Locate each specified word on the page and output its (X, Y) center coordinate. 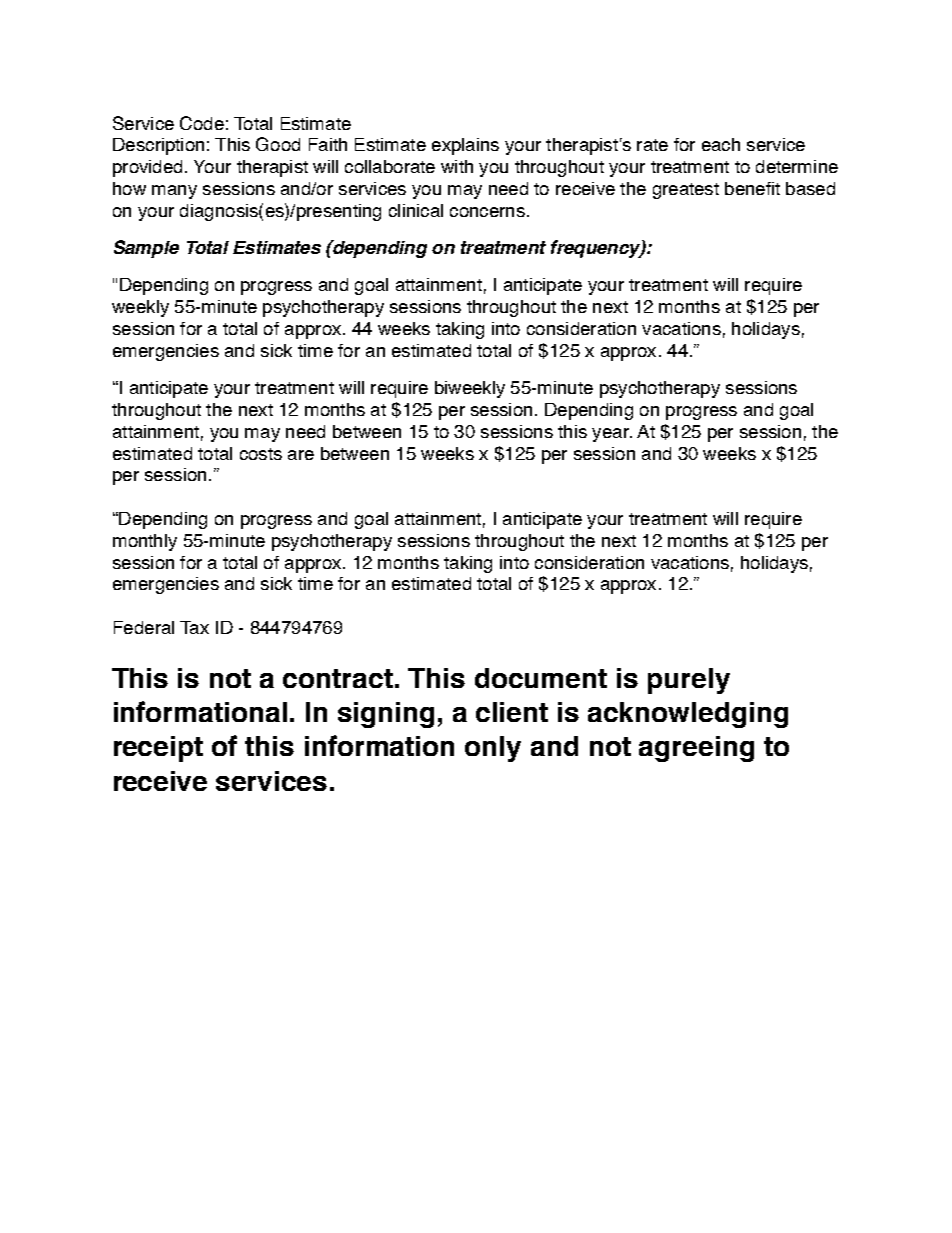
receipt (158, 749)
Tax (194, 627)
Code (202, 123)
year (611, 435)
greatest (686, 191)
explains (465, 146)
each (721, 144)
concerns (487, 212)
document (541, 678)
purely (689, 681)
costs (261, 454)
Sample (146, 249)
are (301, 455)
